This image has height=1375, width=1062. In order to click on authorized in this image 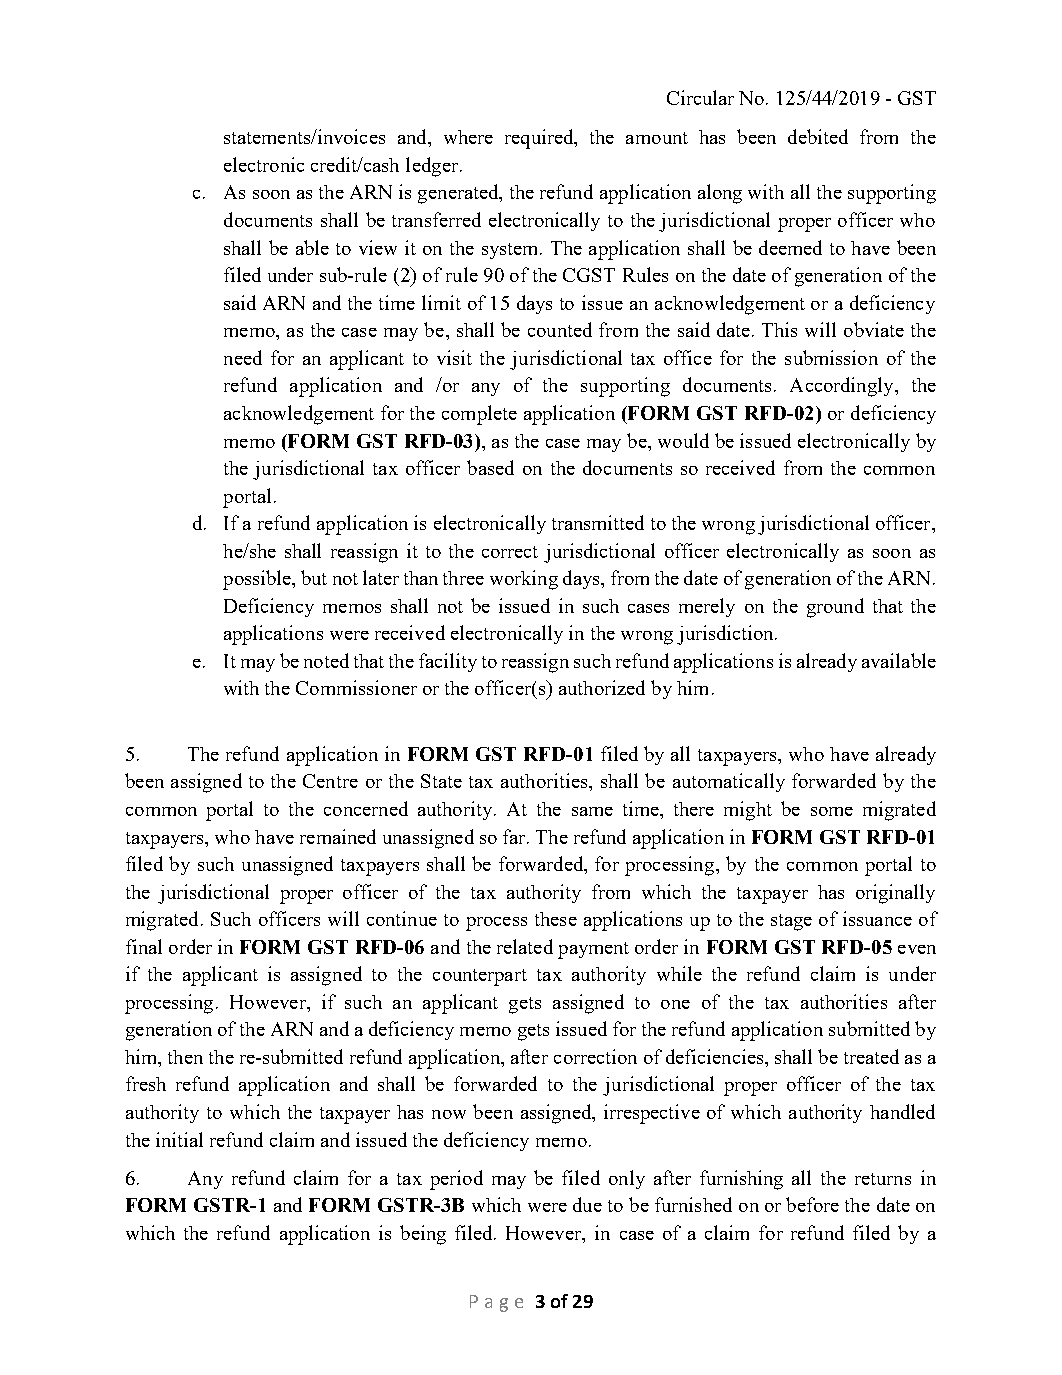, I will do `click(602, 687)`.
